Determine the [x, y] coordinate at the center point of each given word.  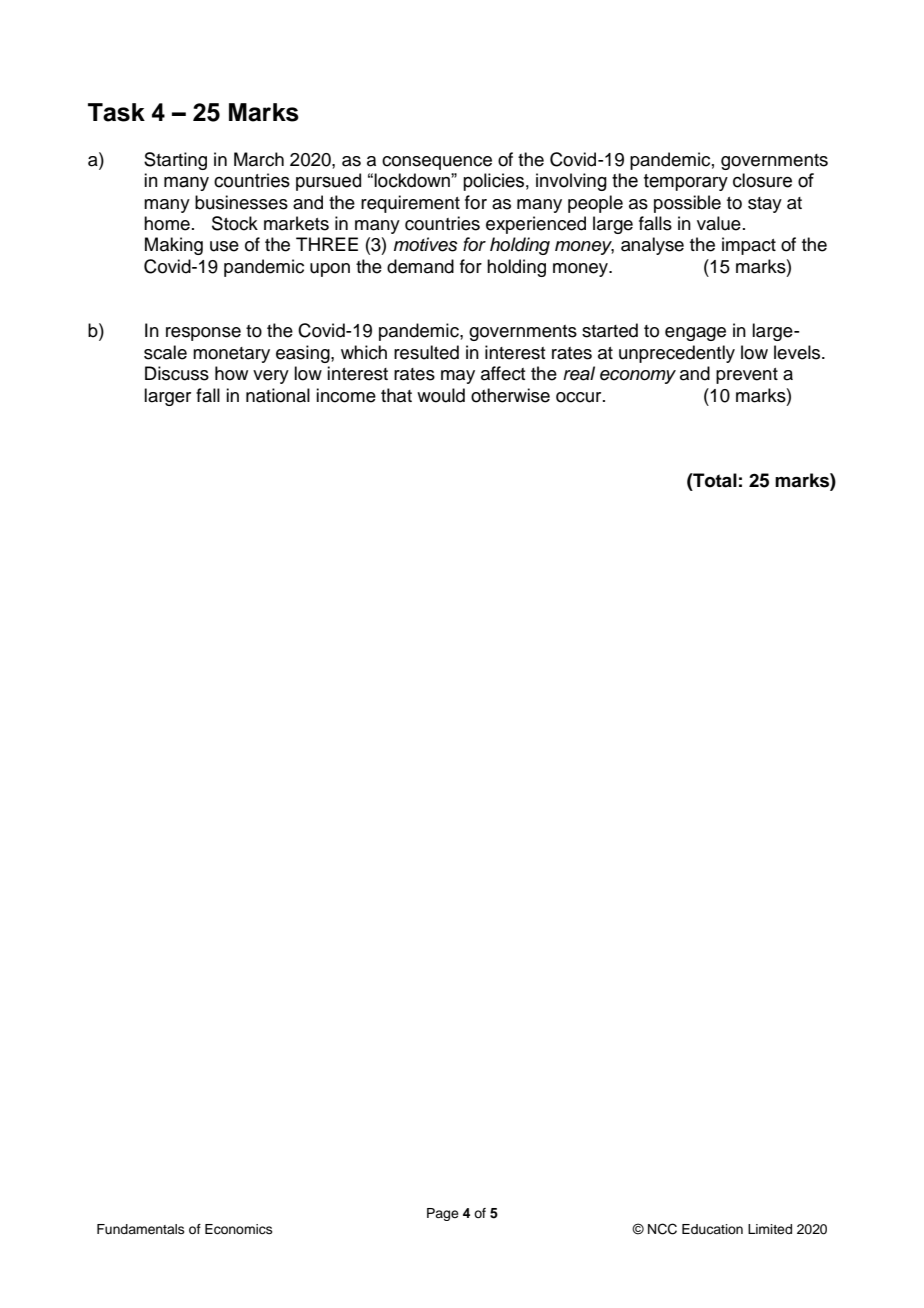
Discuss [177, 373]
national [278, 395]
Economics [239, 1229]
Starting [175, 161]
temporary [686, 182]
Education [712, 1229]
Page [443, 1214]
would [441, 395]
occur [580, 397]
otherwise [510, 395]
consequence [437, 163]
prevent [747, 376]
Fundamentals [141, 1229]
